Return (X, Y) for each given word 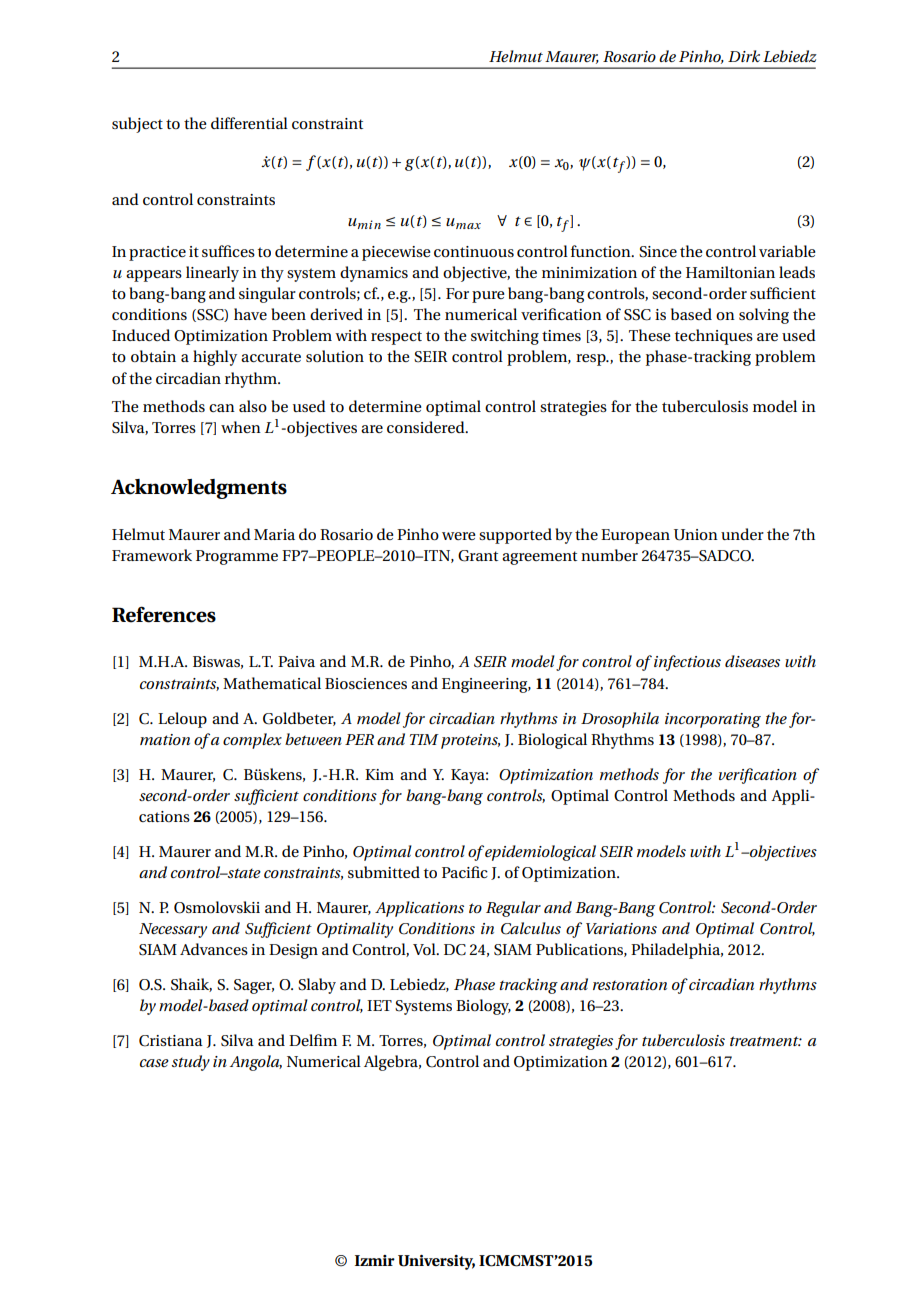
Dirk (744, 56)
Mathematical (272, 683)
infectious (687, 663)
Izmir (375, 1260)
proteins (470, 741)
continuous (474, 251)
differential (249, 123)
